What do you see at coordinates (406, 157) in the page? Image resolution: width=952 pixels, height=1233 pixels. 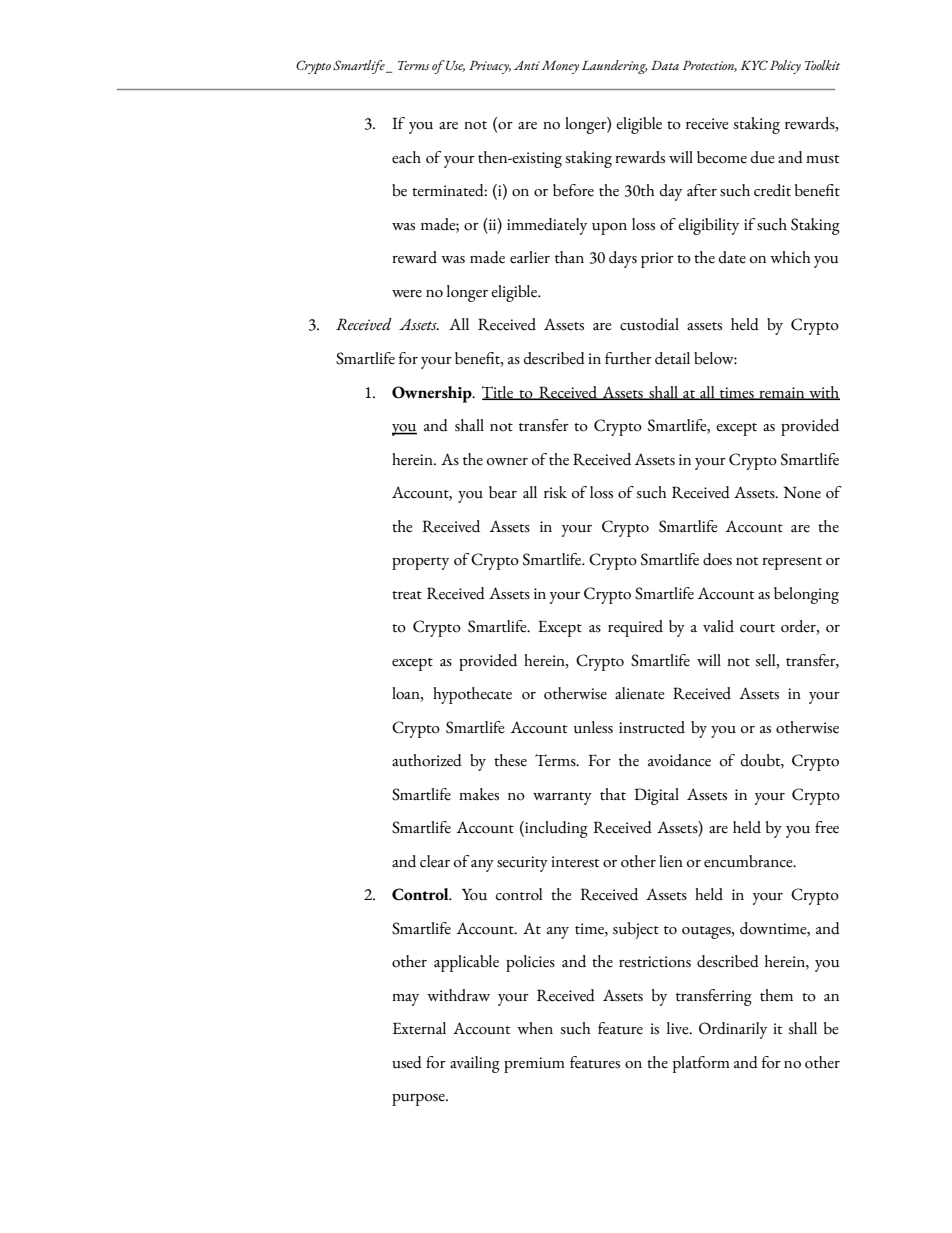 I see `each` at bounding box center [406, 157].
